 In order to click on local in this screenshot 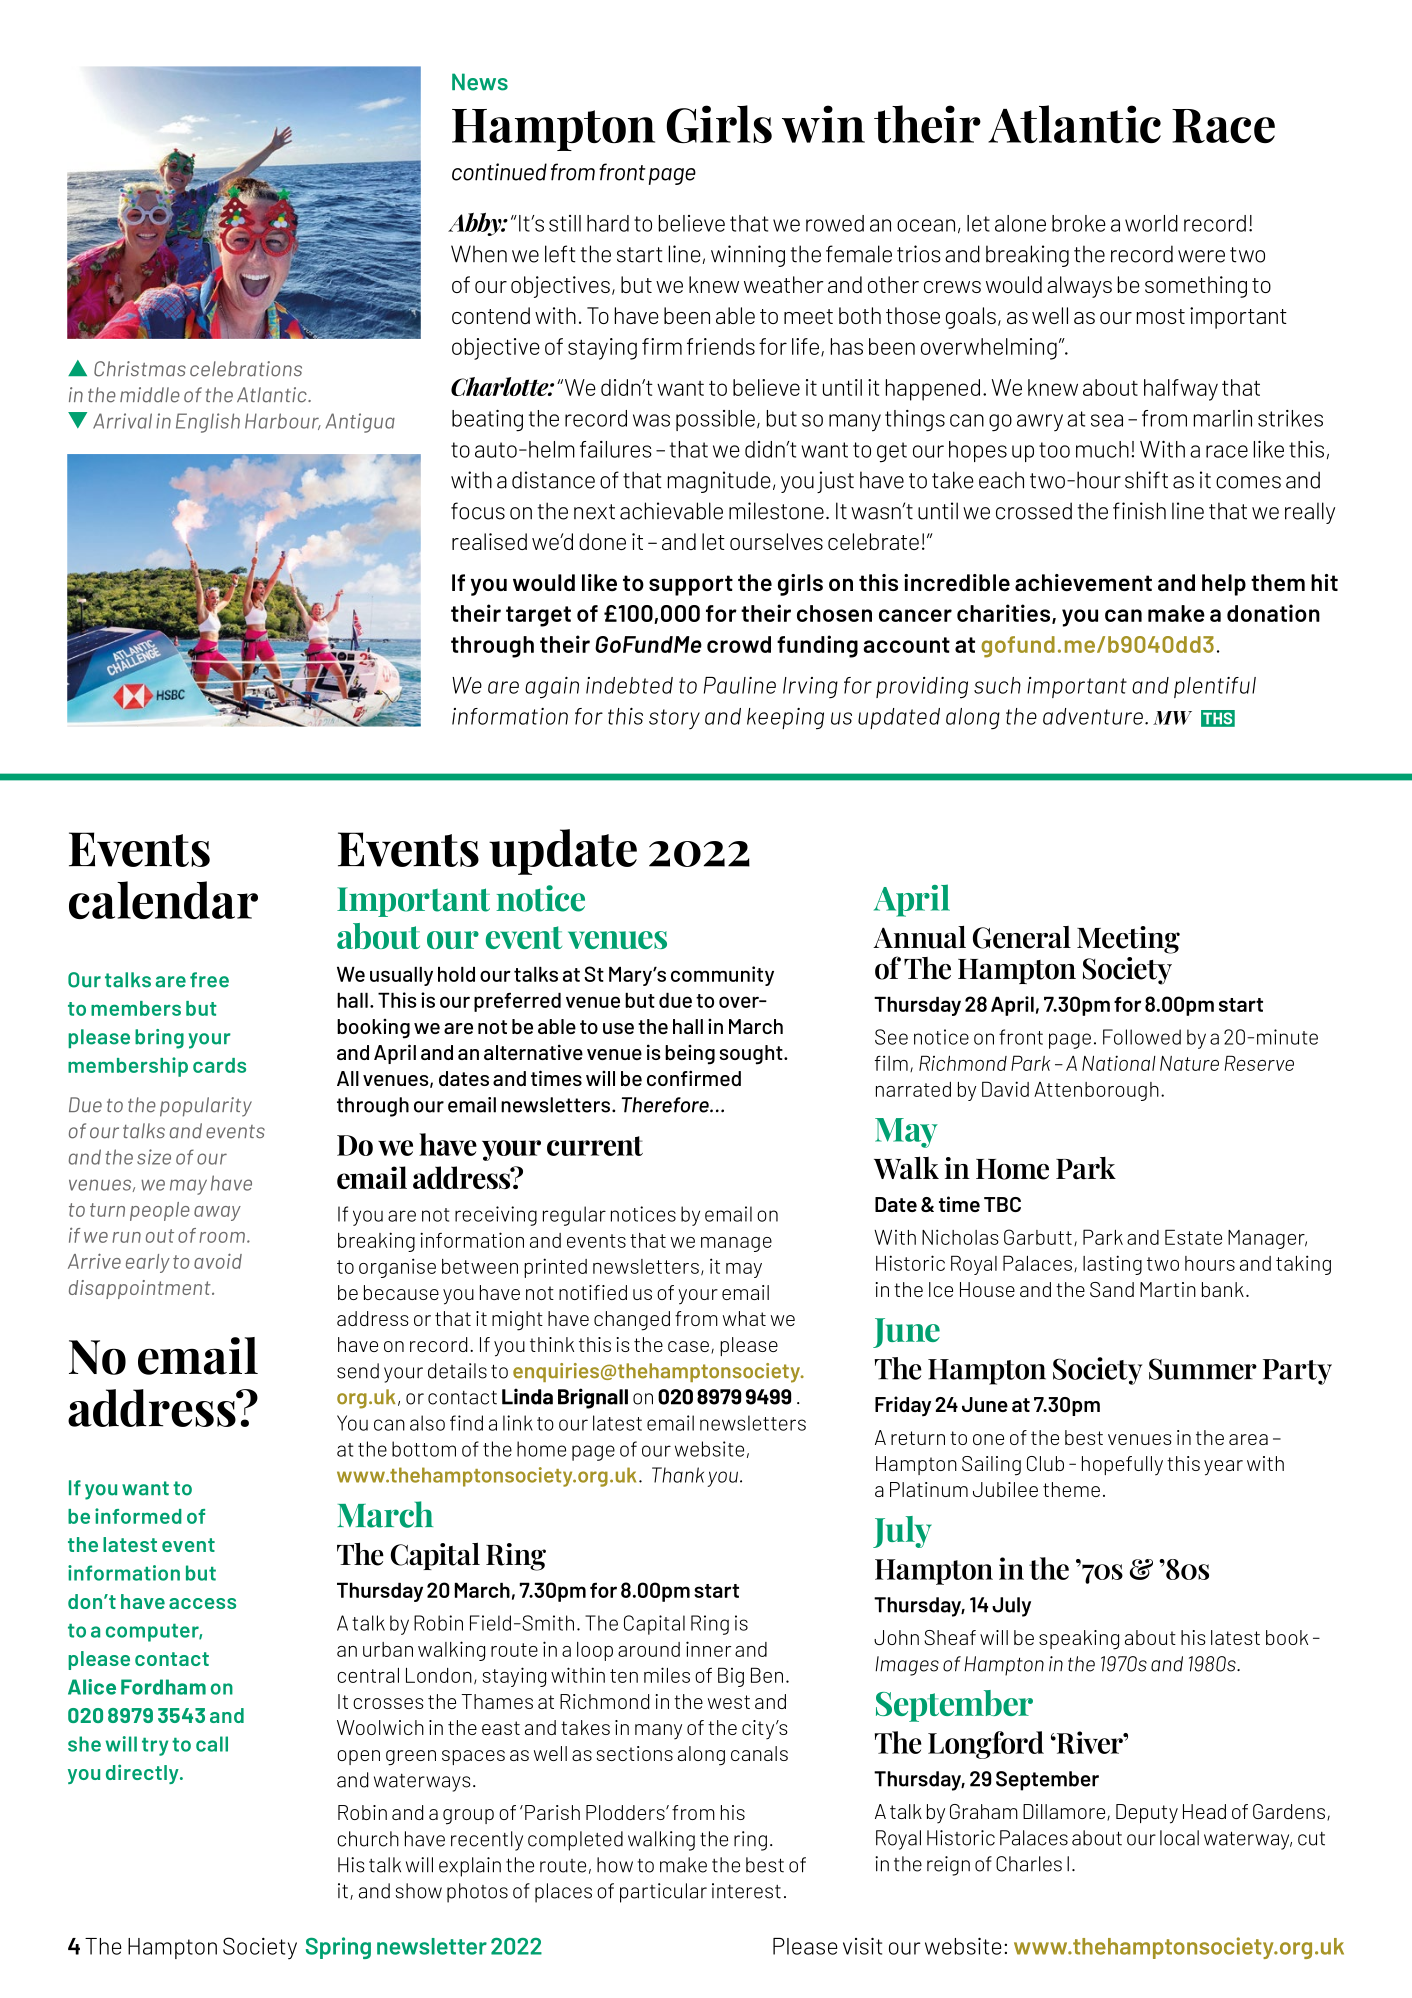, I will do `click(1179, 1838)`.
